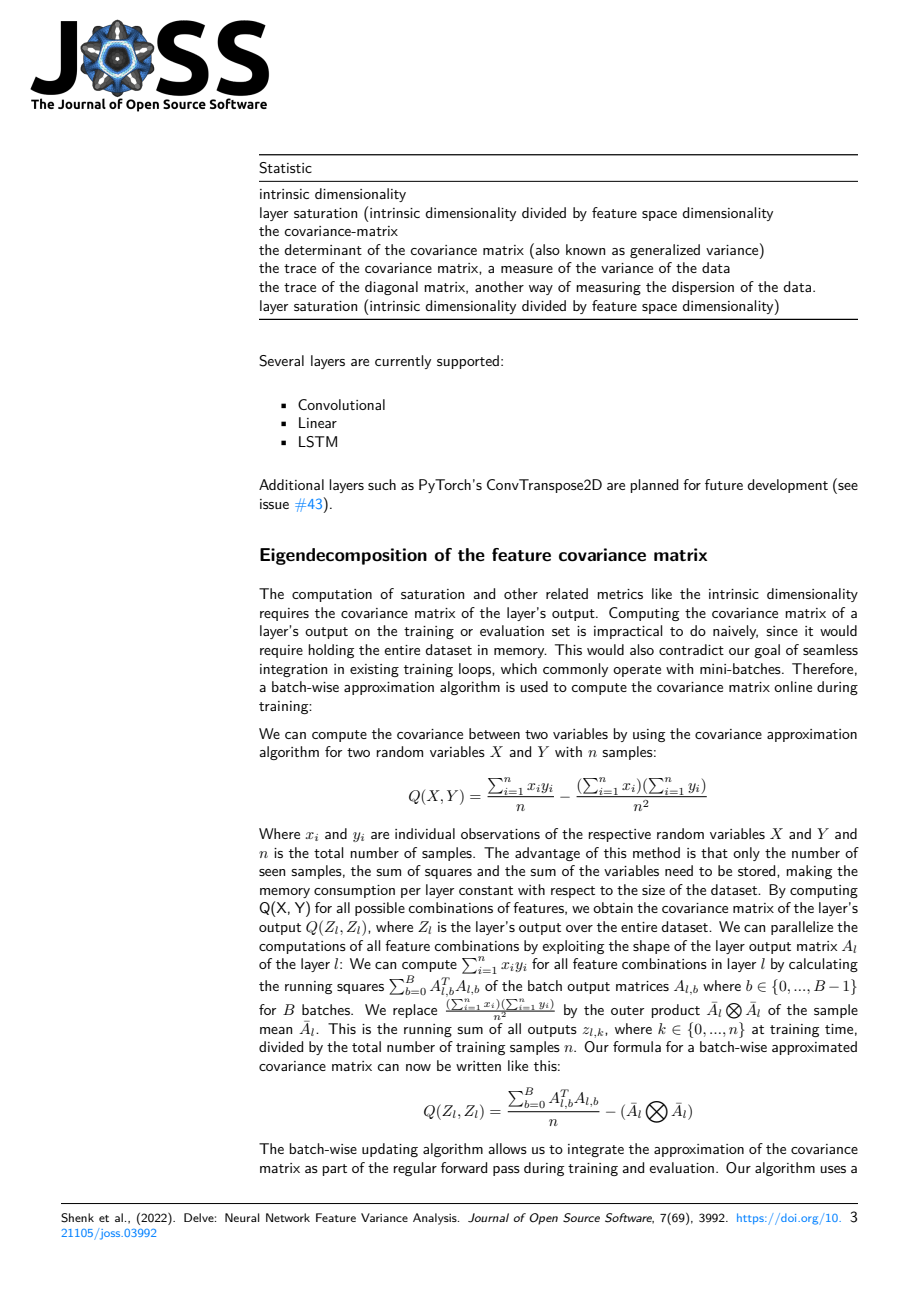  What do you see at coordinates (494, 733) in the document?
I see `between` at bounding box center [494, 733].
